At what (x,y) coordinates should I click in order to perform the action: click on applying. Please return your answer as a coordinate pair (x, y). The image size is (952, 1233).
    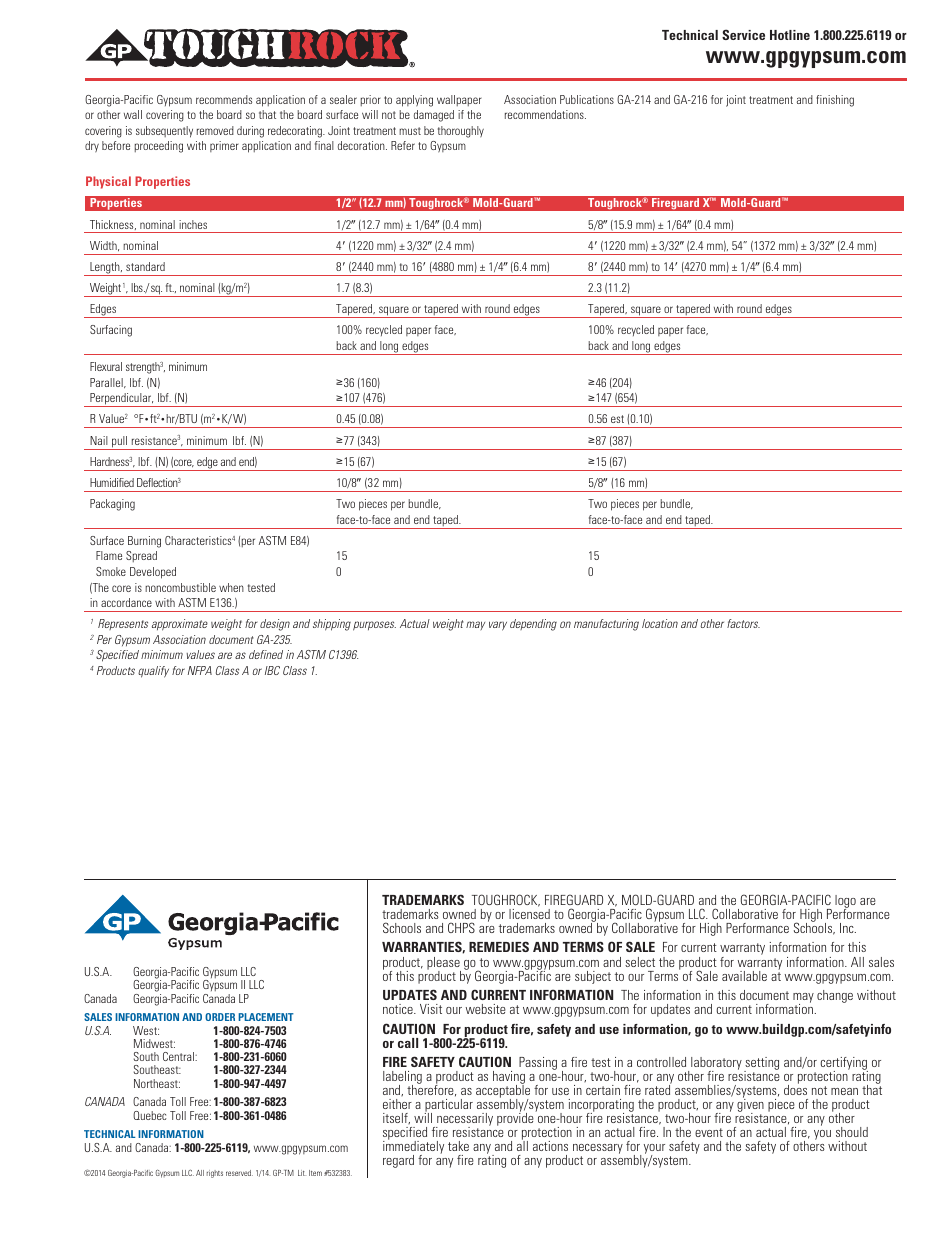
    Looking at the image, I should click on (414, 101).
